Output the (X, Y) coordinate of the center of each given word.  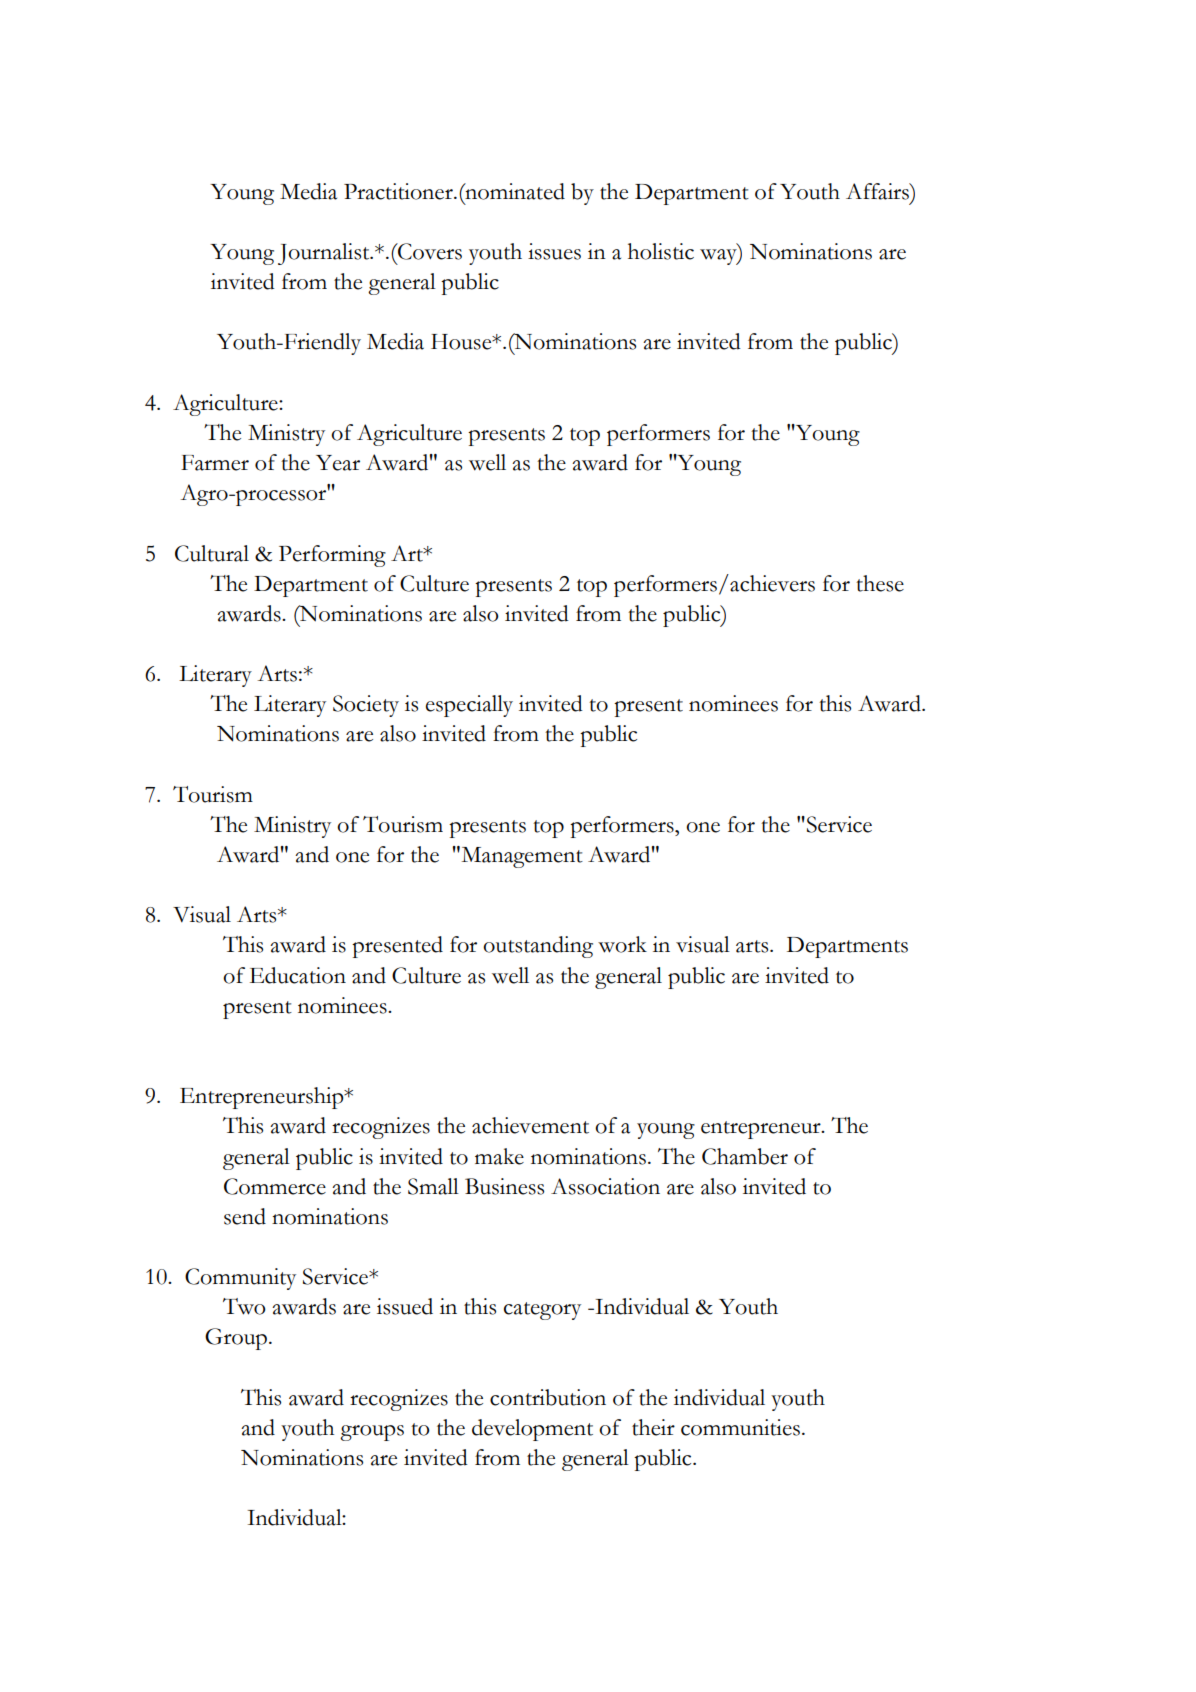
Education (298, 975)
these (880, 583)
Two (244, 1306)
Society (366, 706)
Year (338, 463)
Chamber (745, 1156)
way (719, 257)
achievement (530, 1125)
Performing (332, 556)
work (622, 944)
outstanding (538, 947)
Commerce (275, 1186)
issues (554, 251)
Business (504, 1186)
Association (605, 1186)
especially (469, 706)
